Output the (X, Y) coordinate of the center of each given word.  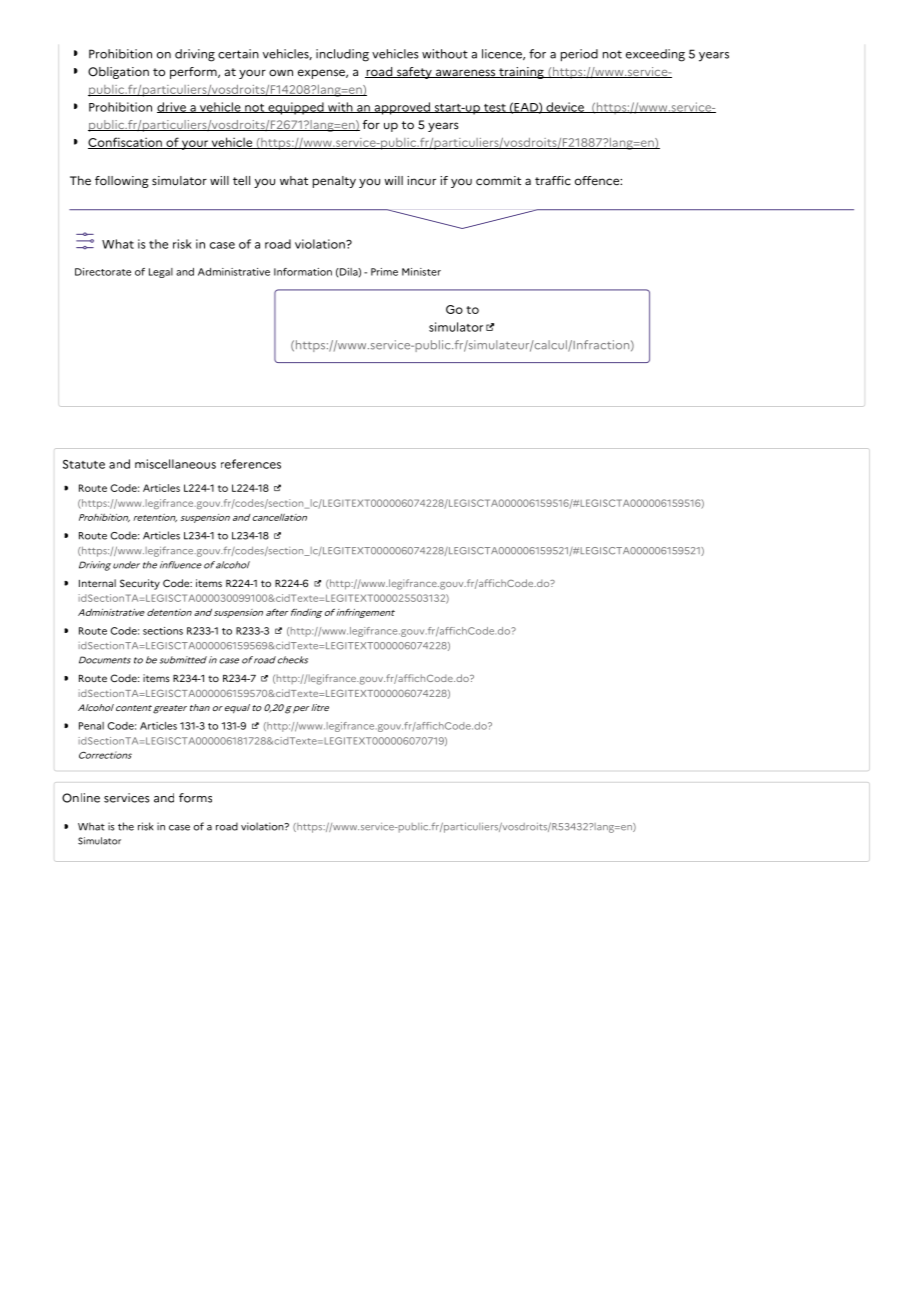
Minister (421, 272)
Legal (161, 273)
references (251, 464)
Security (140, 584)
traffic (553, 181)
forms (195, 798)
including (342, 55)
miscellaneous (175, 464)
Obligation (118, 73)
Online (81, 798)
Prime (384, 272)
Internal (97, 583)
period (579, 55)
